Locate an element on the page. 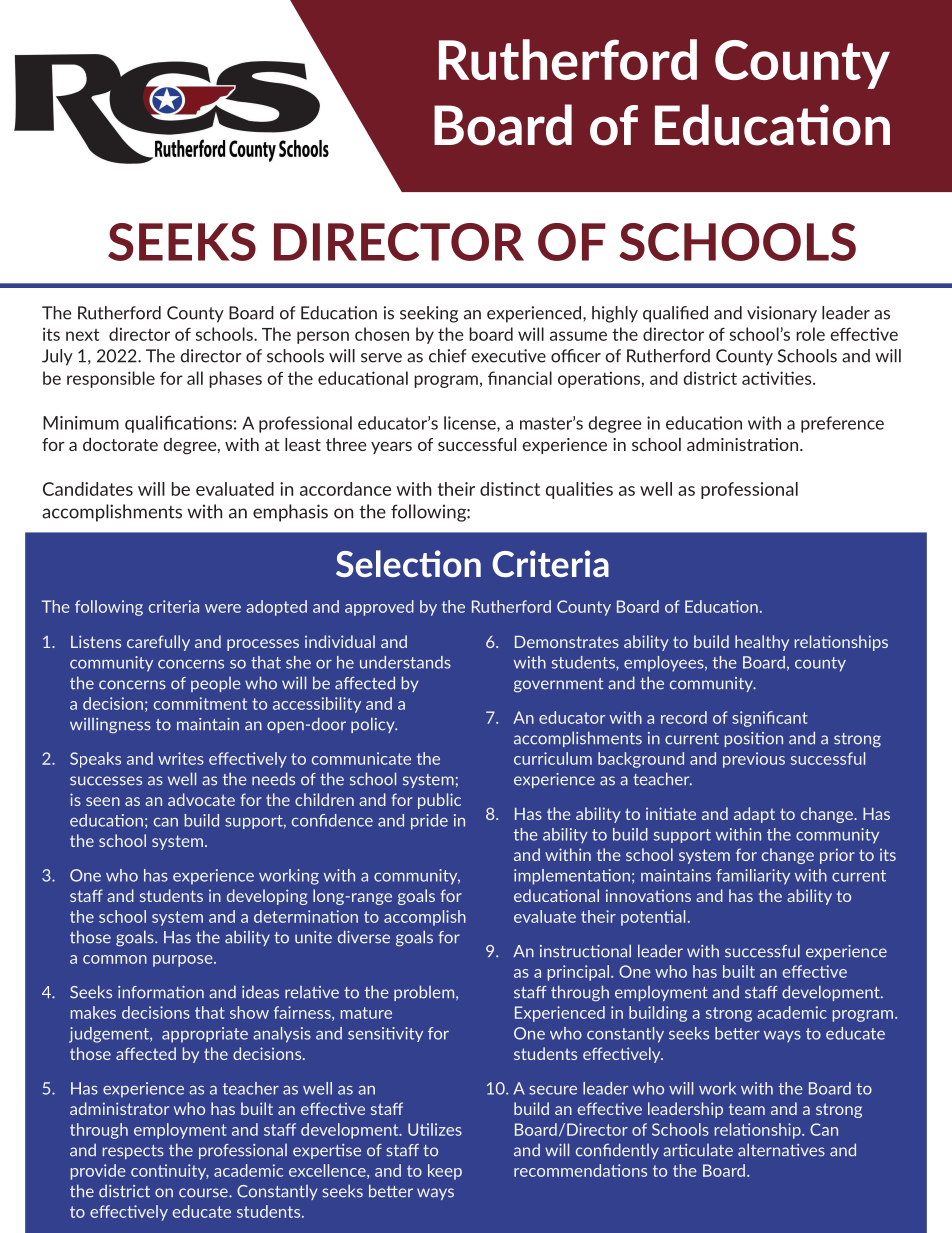 The height and width of the image is (1233, 952). visionary is located at coordinates (782, 314).
